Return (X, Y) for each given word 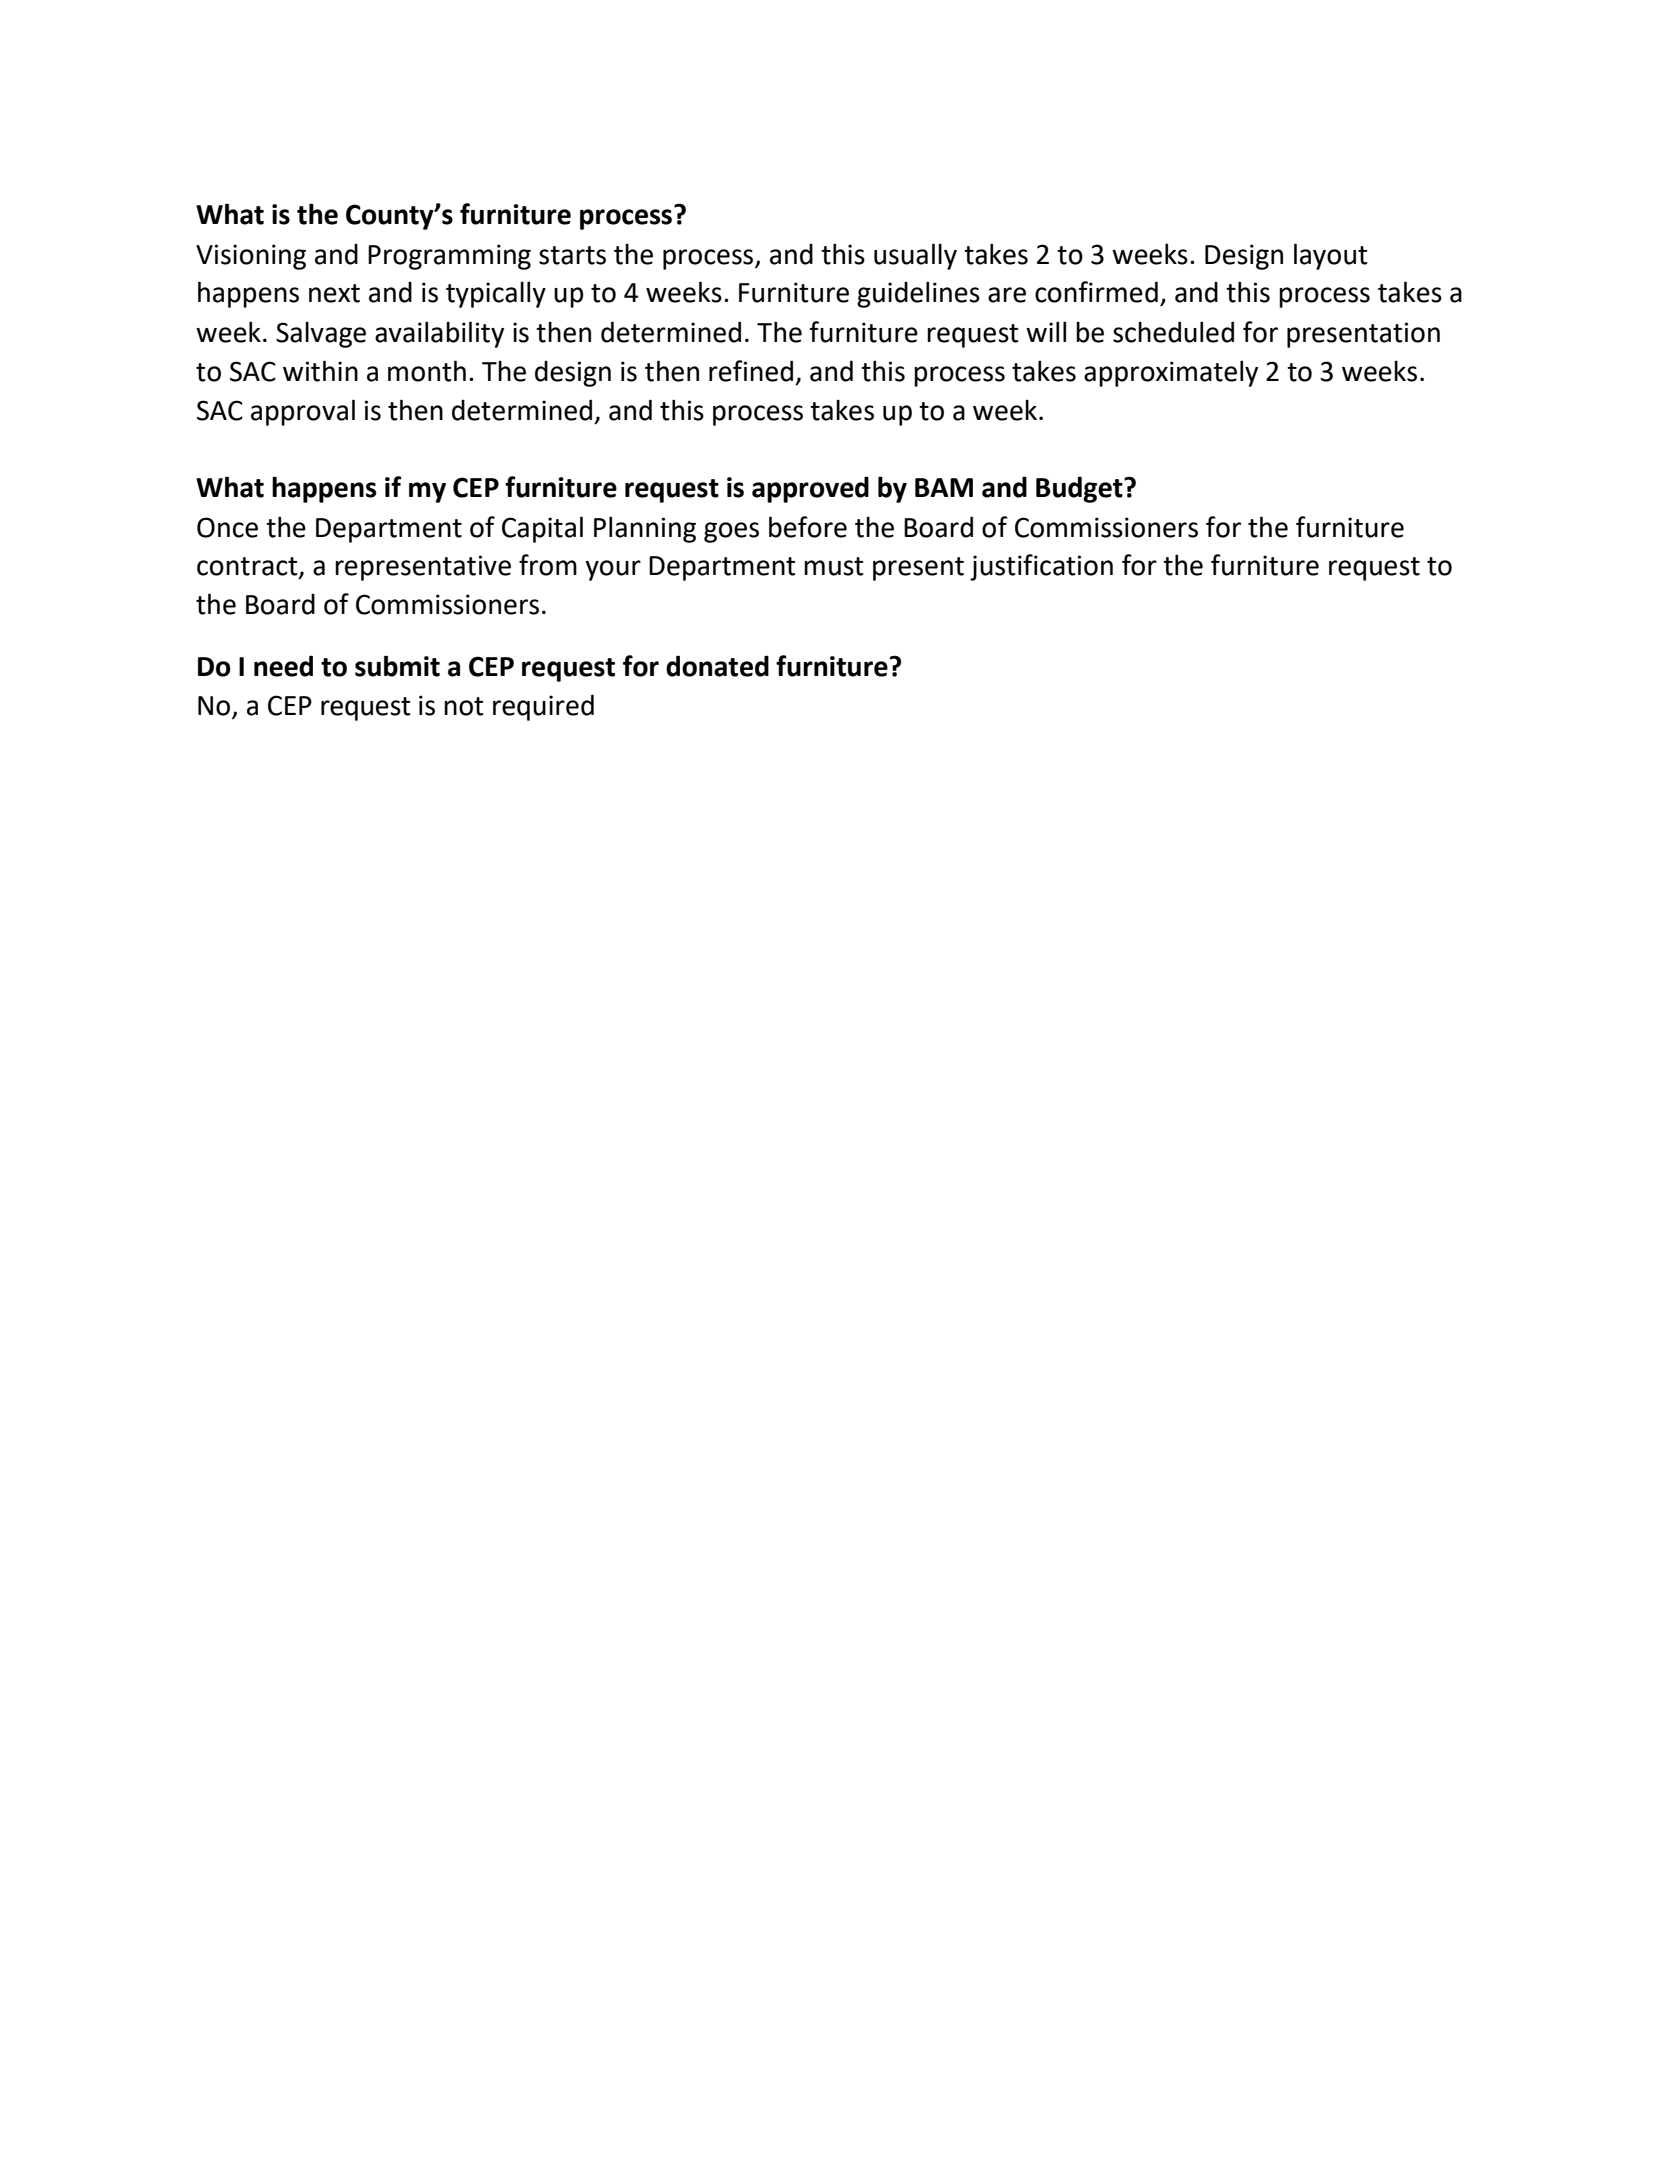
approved (810, 489)
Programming (449, 257)
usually (915, 256)
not (464, 706)
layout (1331, 256)
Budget (1080, 489)
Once (227, 527)
